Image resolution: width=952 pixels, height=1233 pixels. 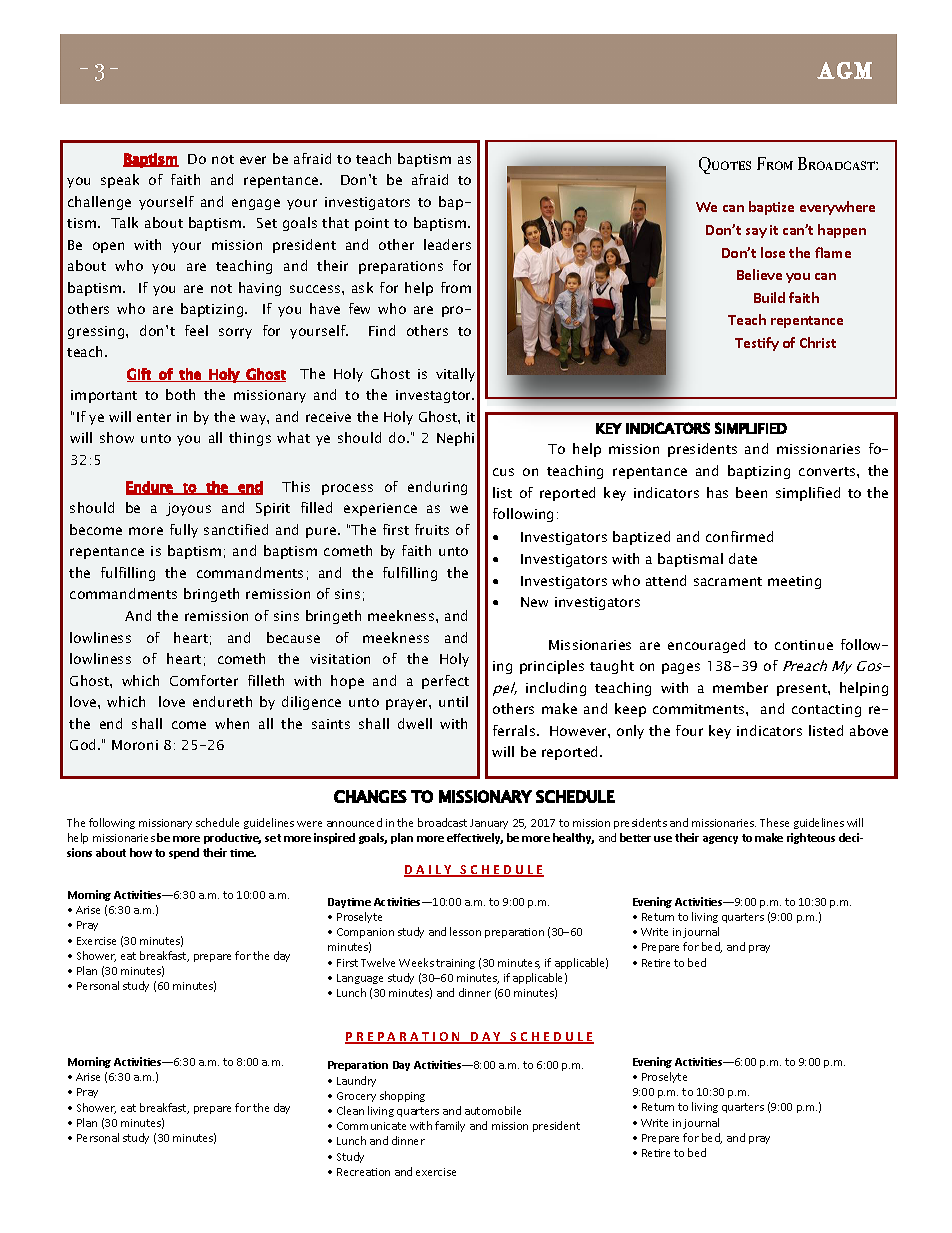 I want to click on Clean, so click(x=350, y=1110).
